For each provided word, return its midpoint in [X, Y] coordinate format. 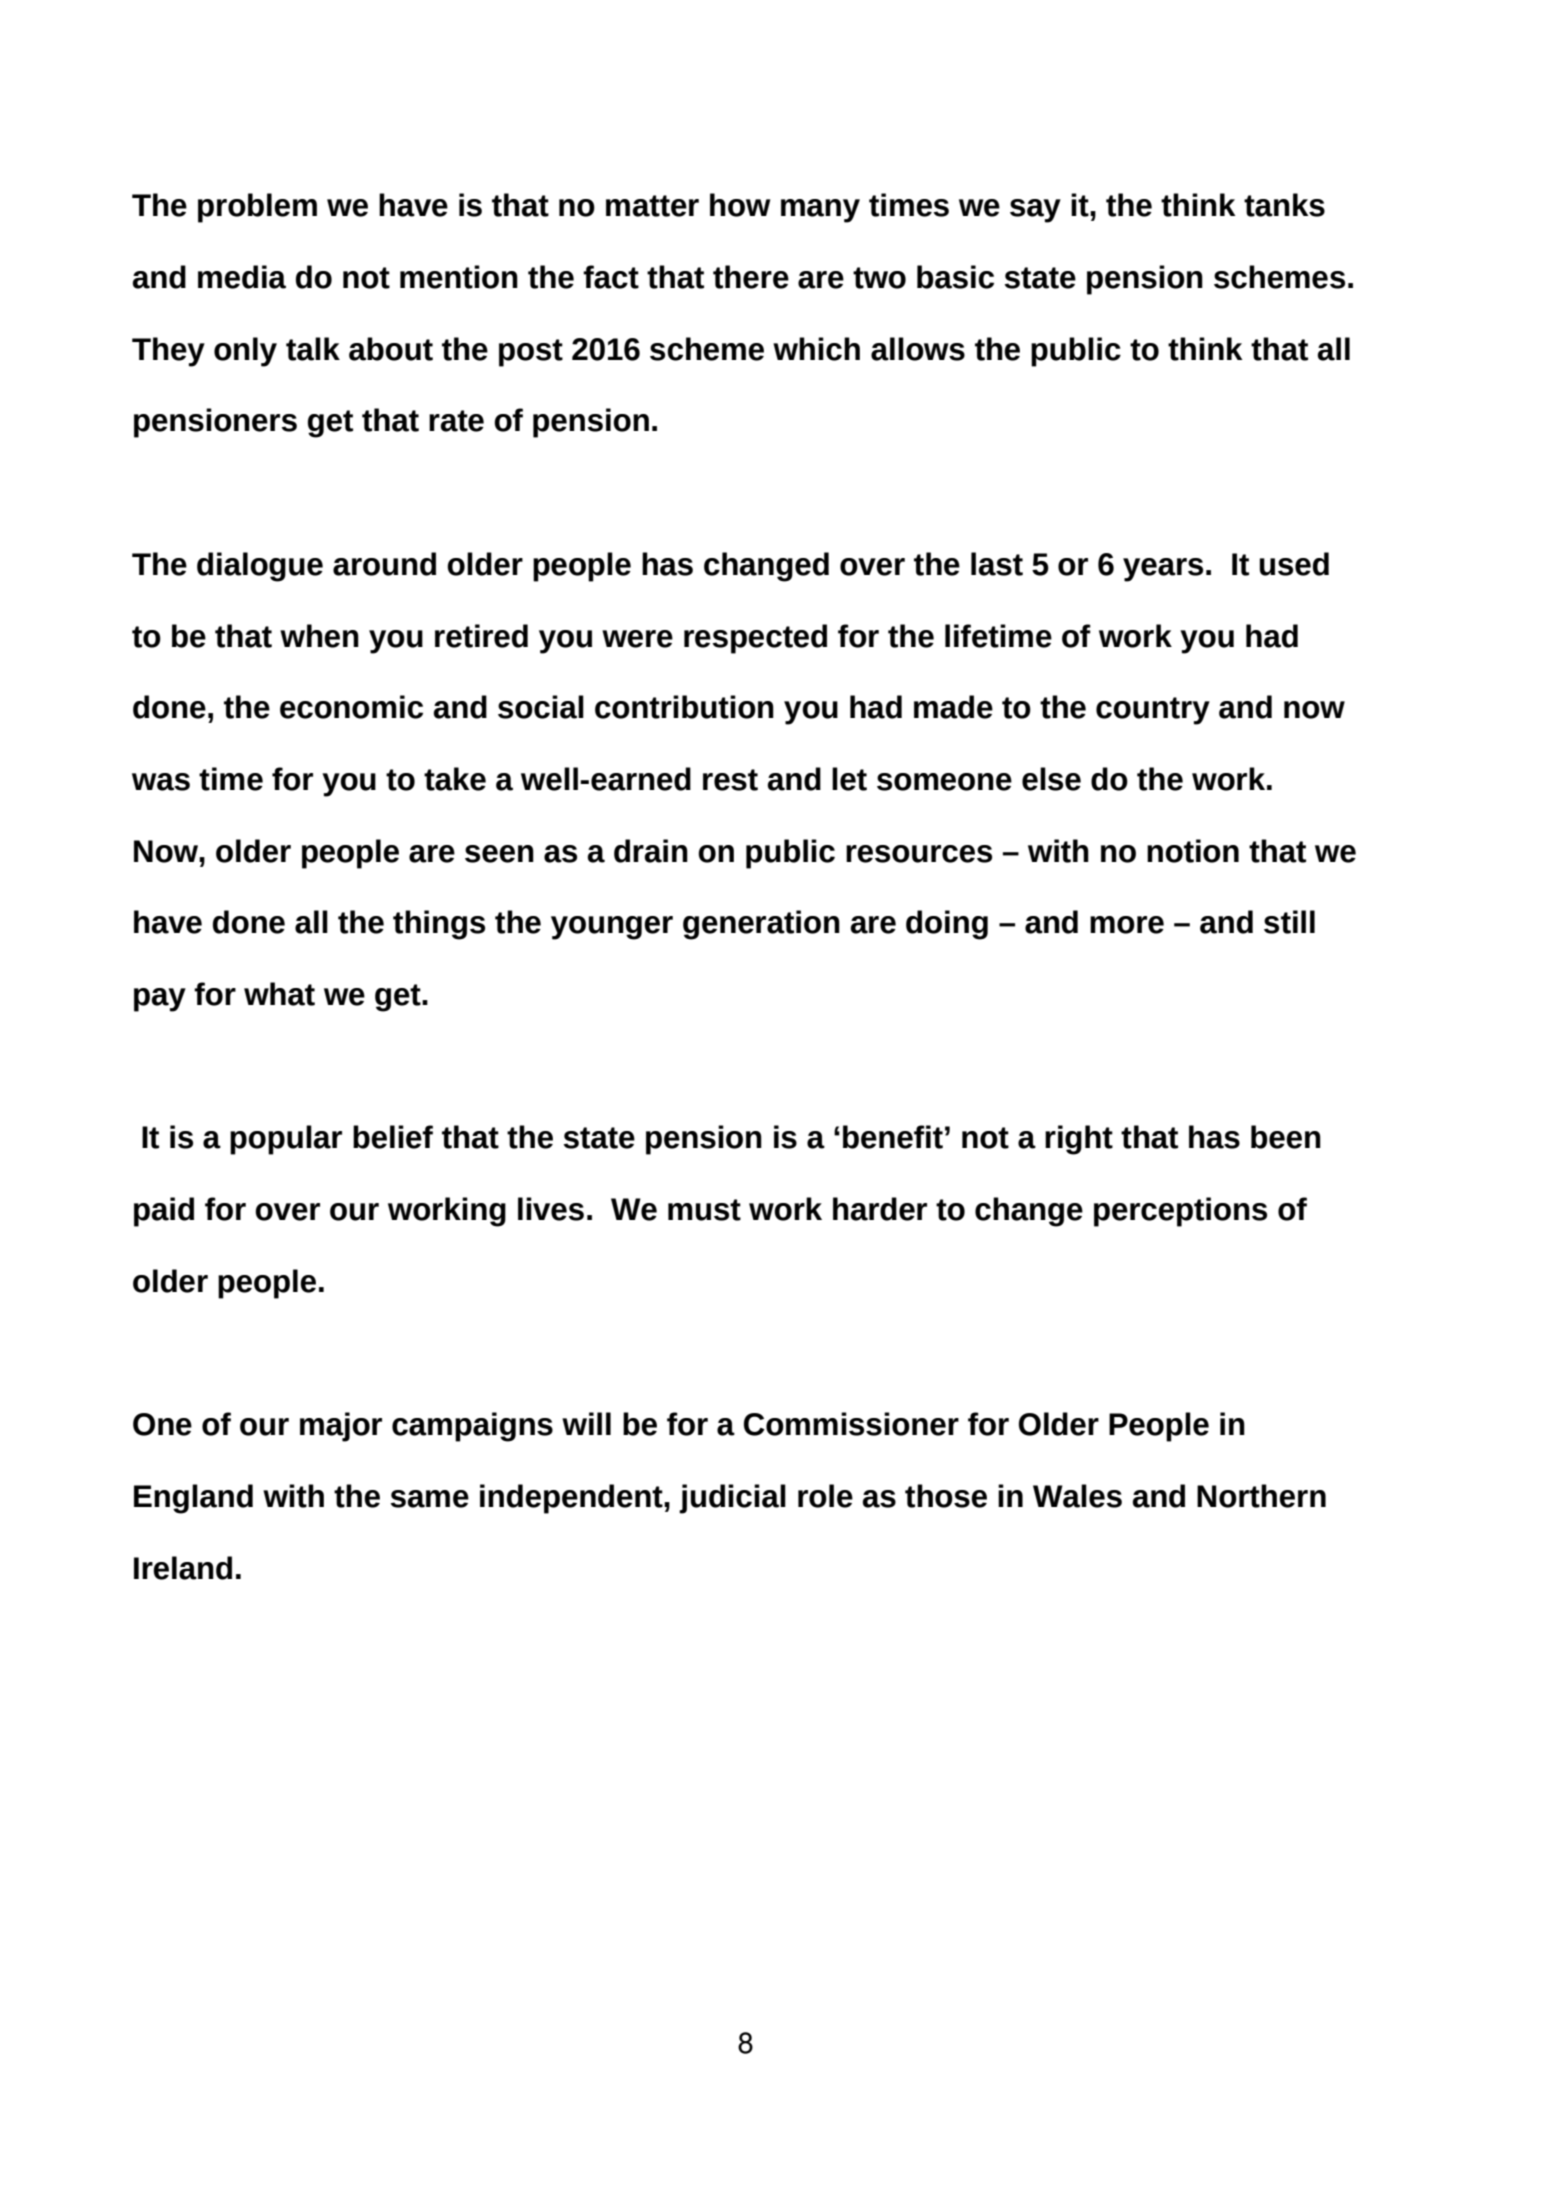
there [751, 277]
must [704, 1210]
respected [755, 639]
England [193, 1499]
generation [761, 925]
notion [1193, 851]
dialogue [260, 567]
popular [286, 1140]
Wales [1077, 1496]
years [1163, 570]
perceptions [1180, 1212]
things [439, 925]
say [1035, 211]
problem [257, 208]
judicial [732, 1499]
